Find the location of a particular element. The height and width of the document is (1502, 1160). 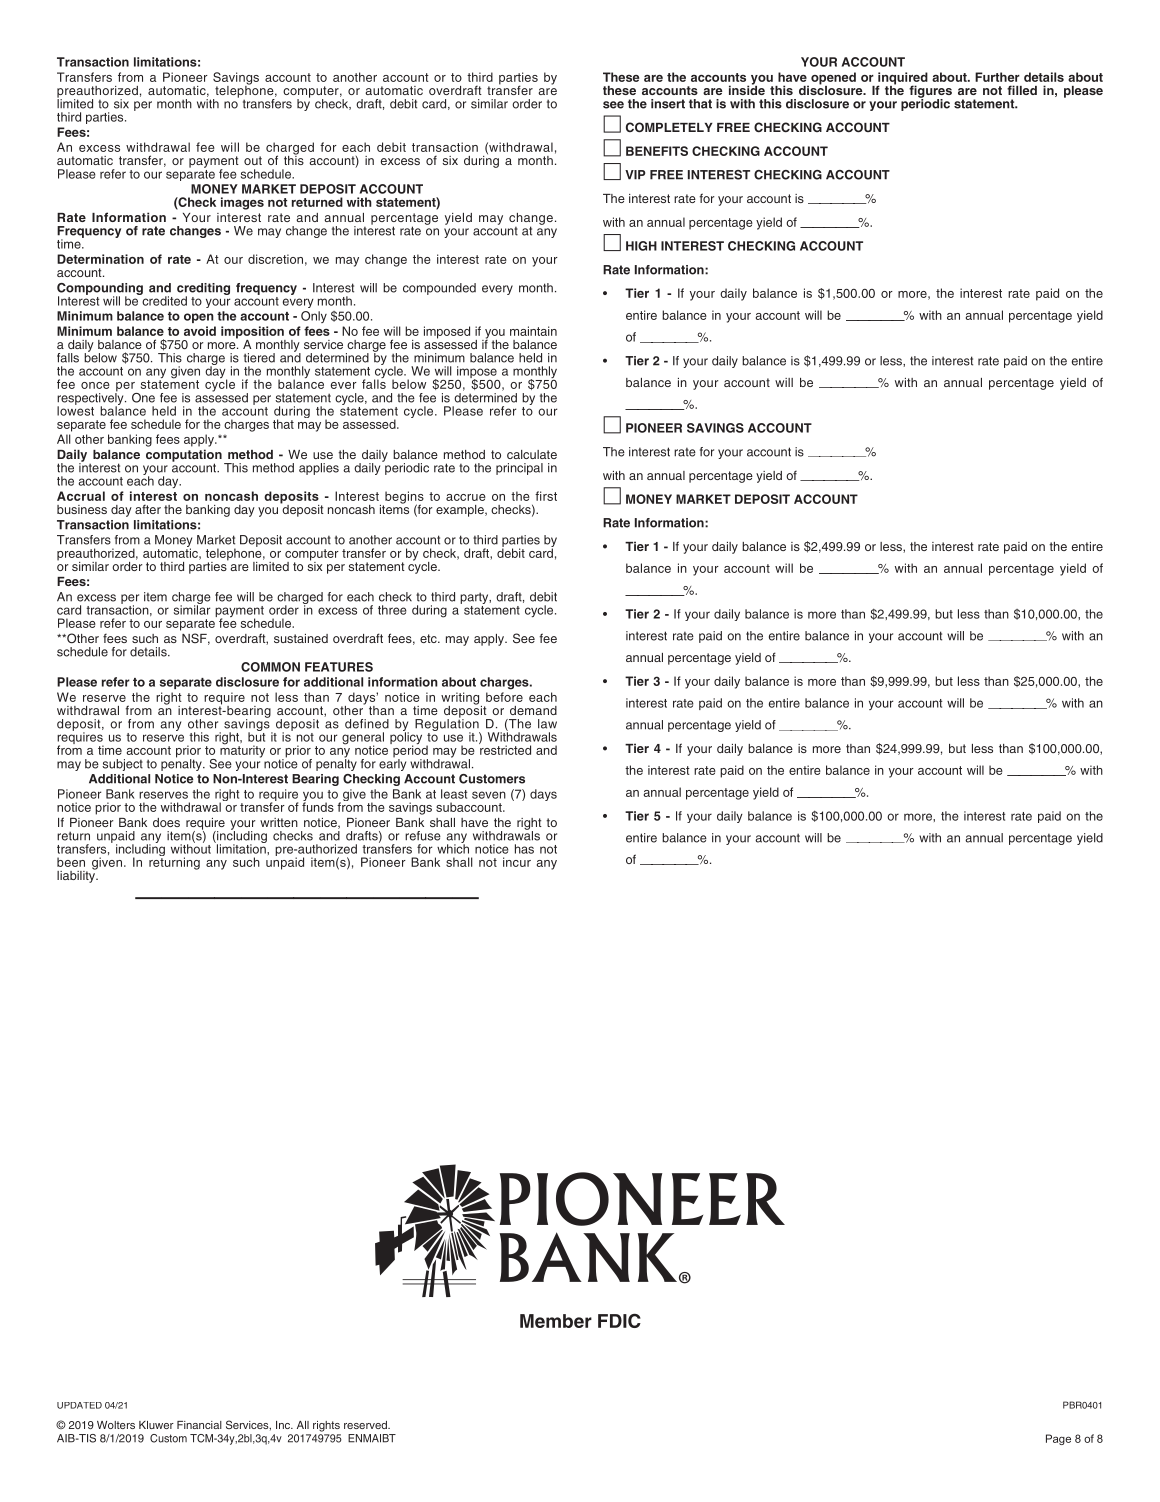

images is located at coordinates (242, 203).
